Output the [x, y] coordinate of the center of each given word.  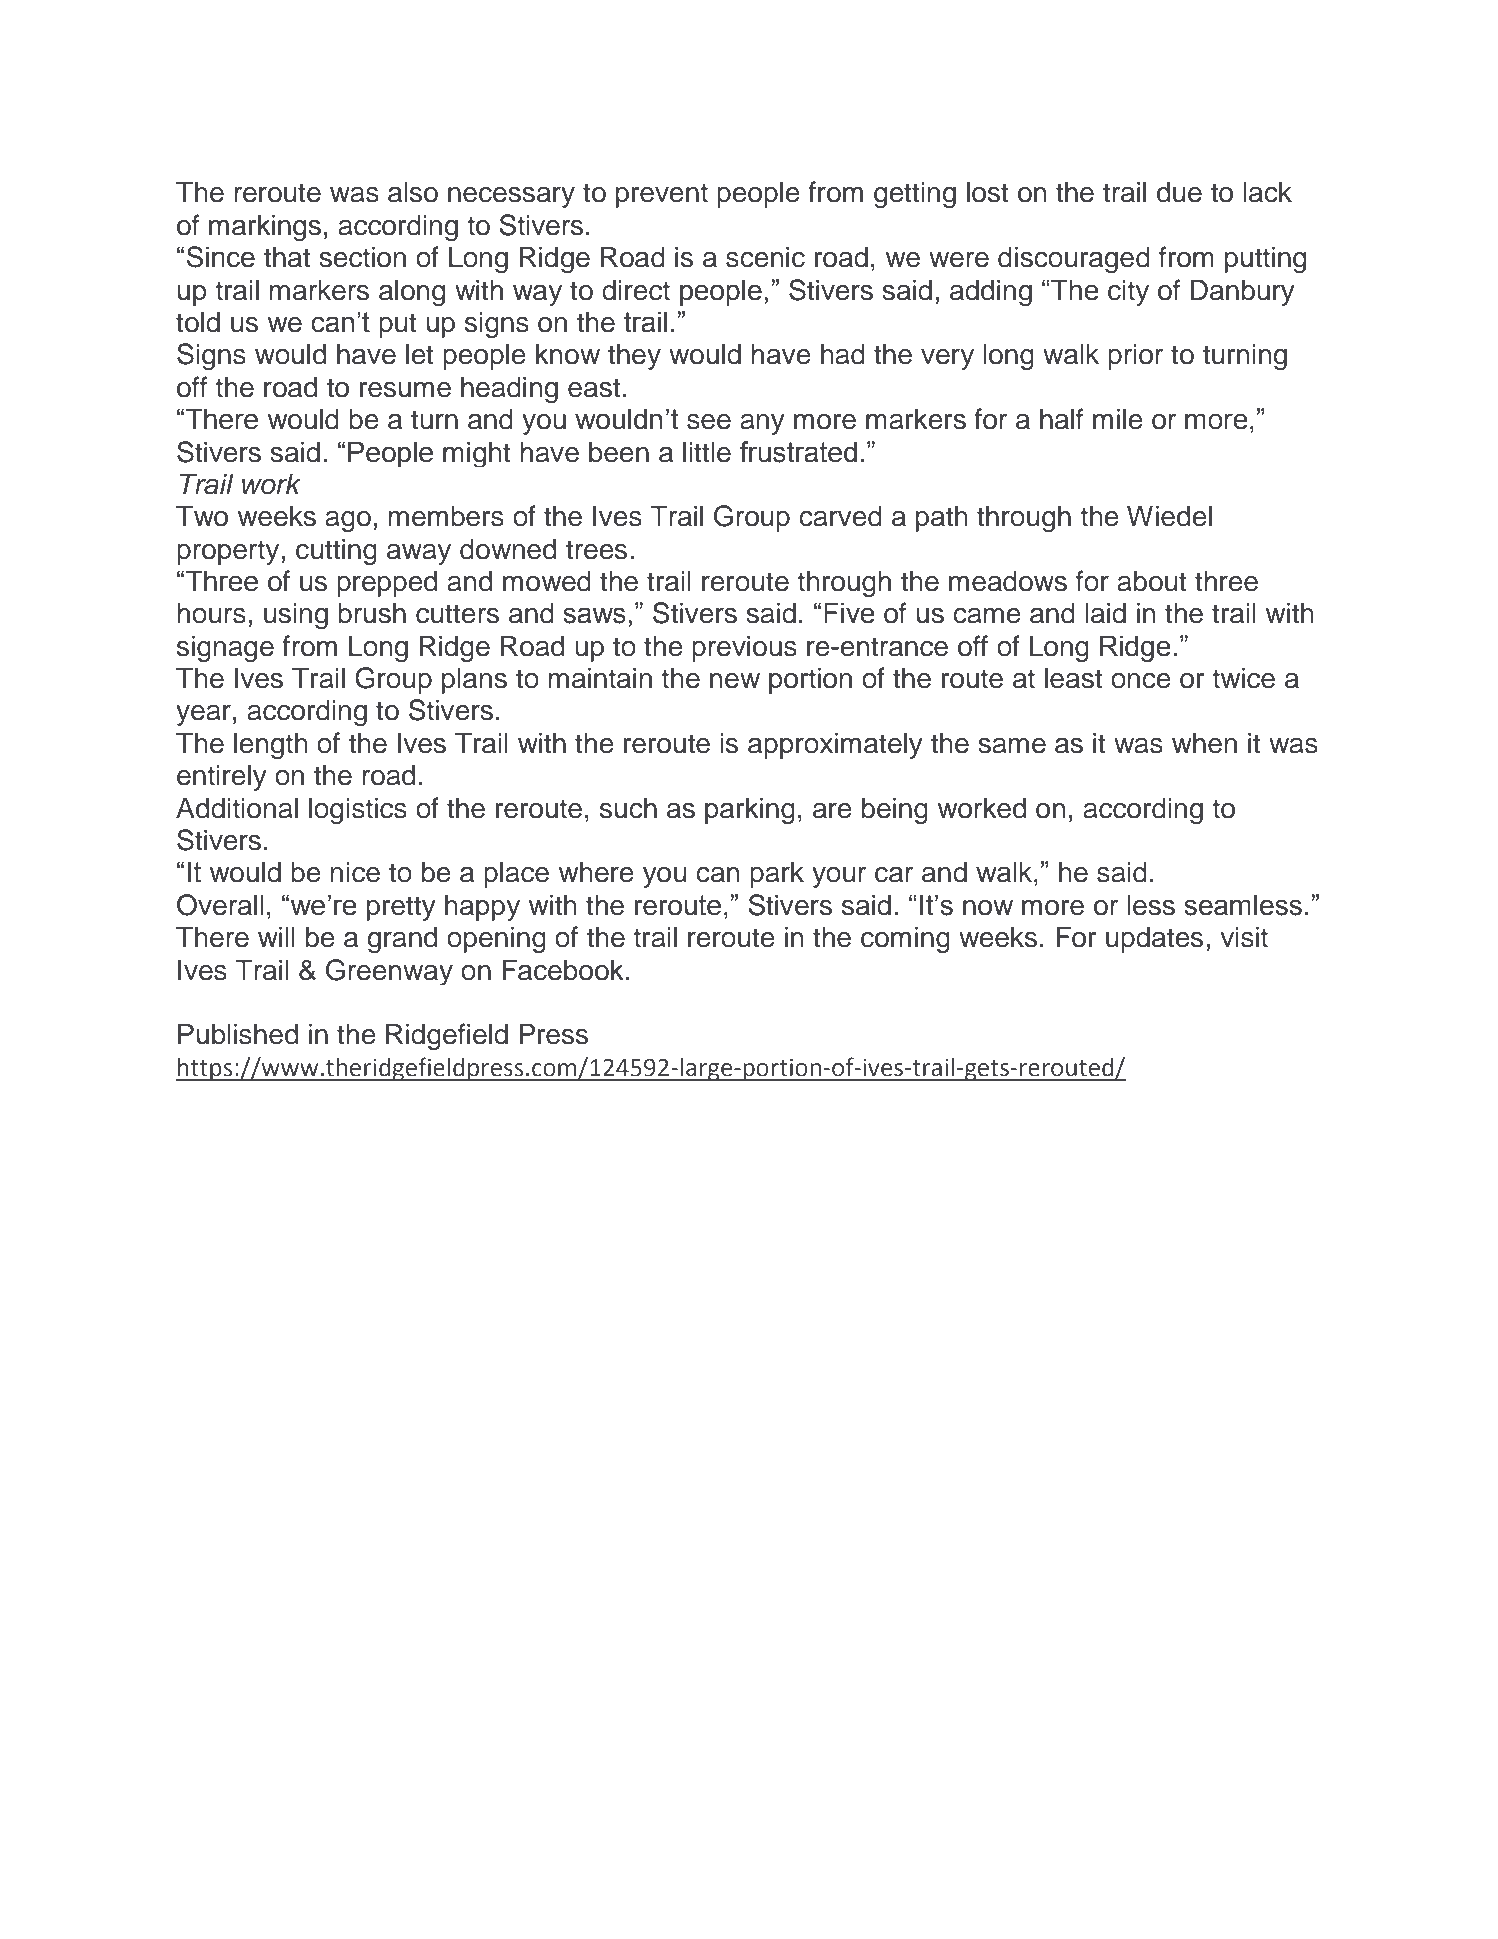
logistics [358, 810]
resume [405, 390]
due [1179, 192]
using [296, 615]
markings [265, 227]
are [832, 811]
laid [1106, 613]
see [709, 422]
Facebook [563, 970]
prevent [662, 195]
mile [1118, 419]
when [1204, 743]
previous [744, 648]
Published [238, 1034]
